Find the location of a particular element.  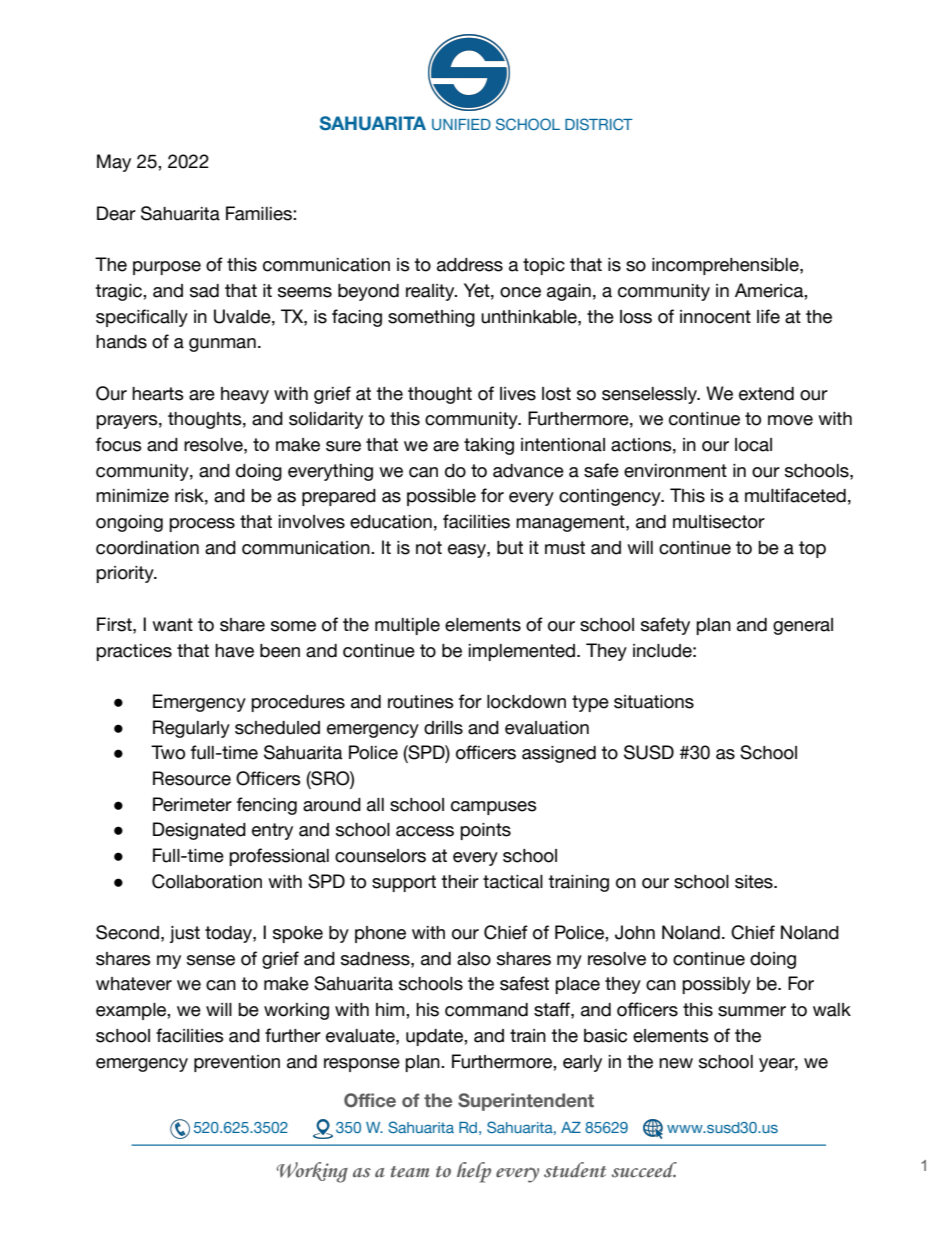

lives is located at coordinates (518, 394).
